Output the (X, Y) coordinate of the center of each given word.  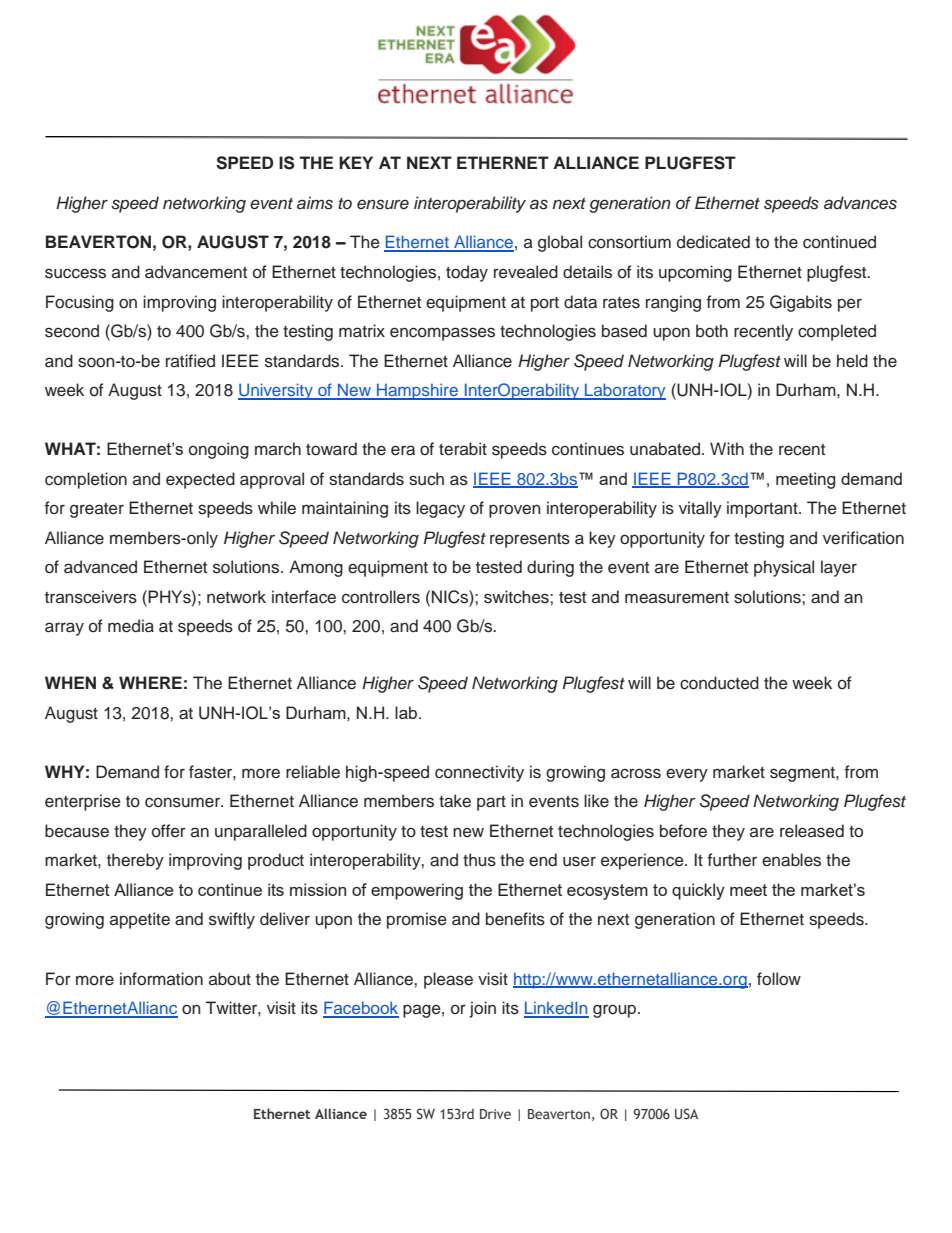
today (467, 273)
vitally (700, 509)
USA (686, 1113)
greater (97, 510)
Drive (495, 1114)
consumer (184, 802)
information (161, 979)
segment (803, 774)
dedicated (713, 242)
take (455, 801)
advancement (196, 272)
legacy (440, 509)
